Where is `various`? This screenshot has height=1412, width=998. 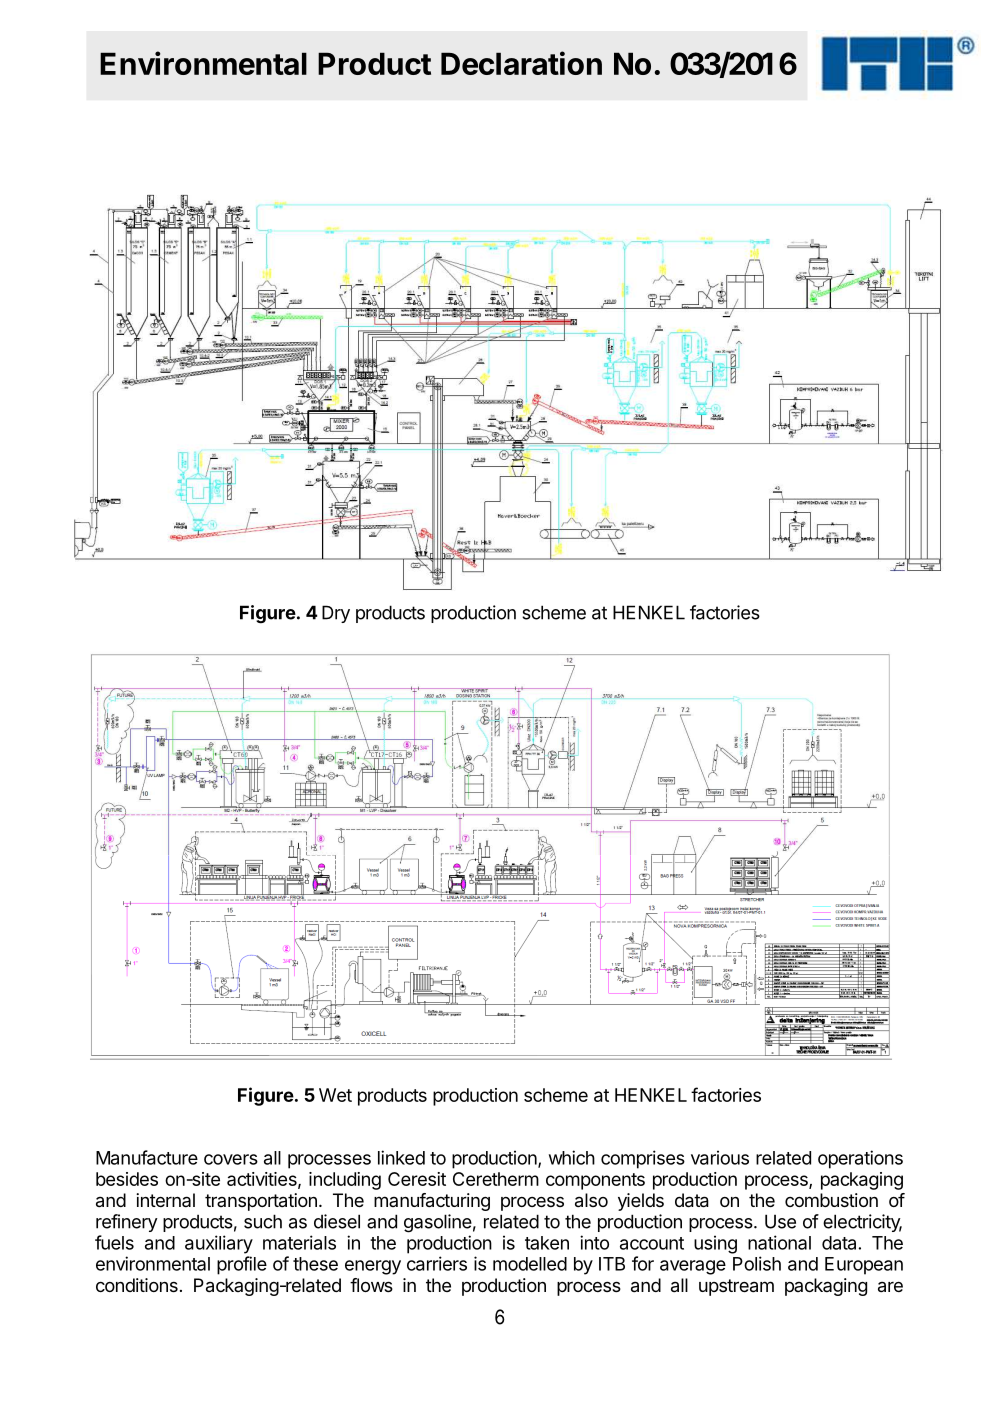
various is located at coordinates (720, 1157).
